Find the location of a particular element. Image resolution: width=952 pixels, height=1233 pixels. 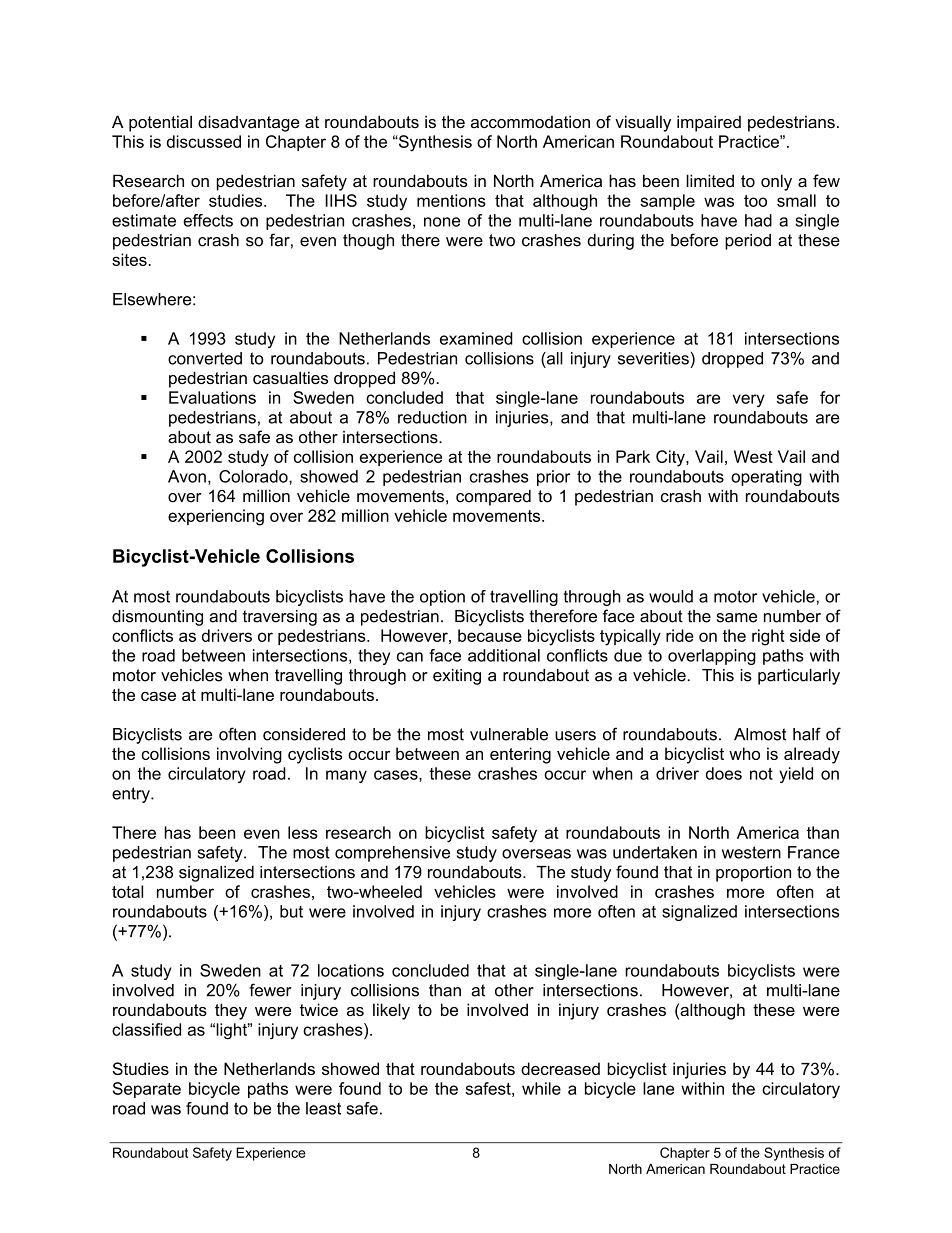

while is located at coordinates (541, 1088).
